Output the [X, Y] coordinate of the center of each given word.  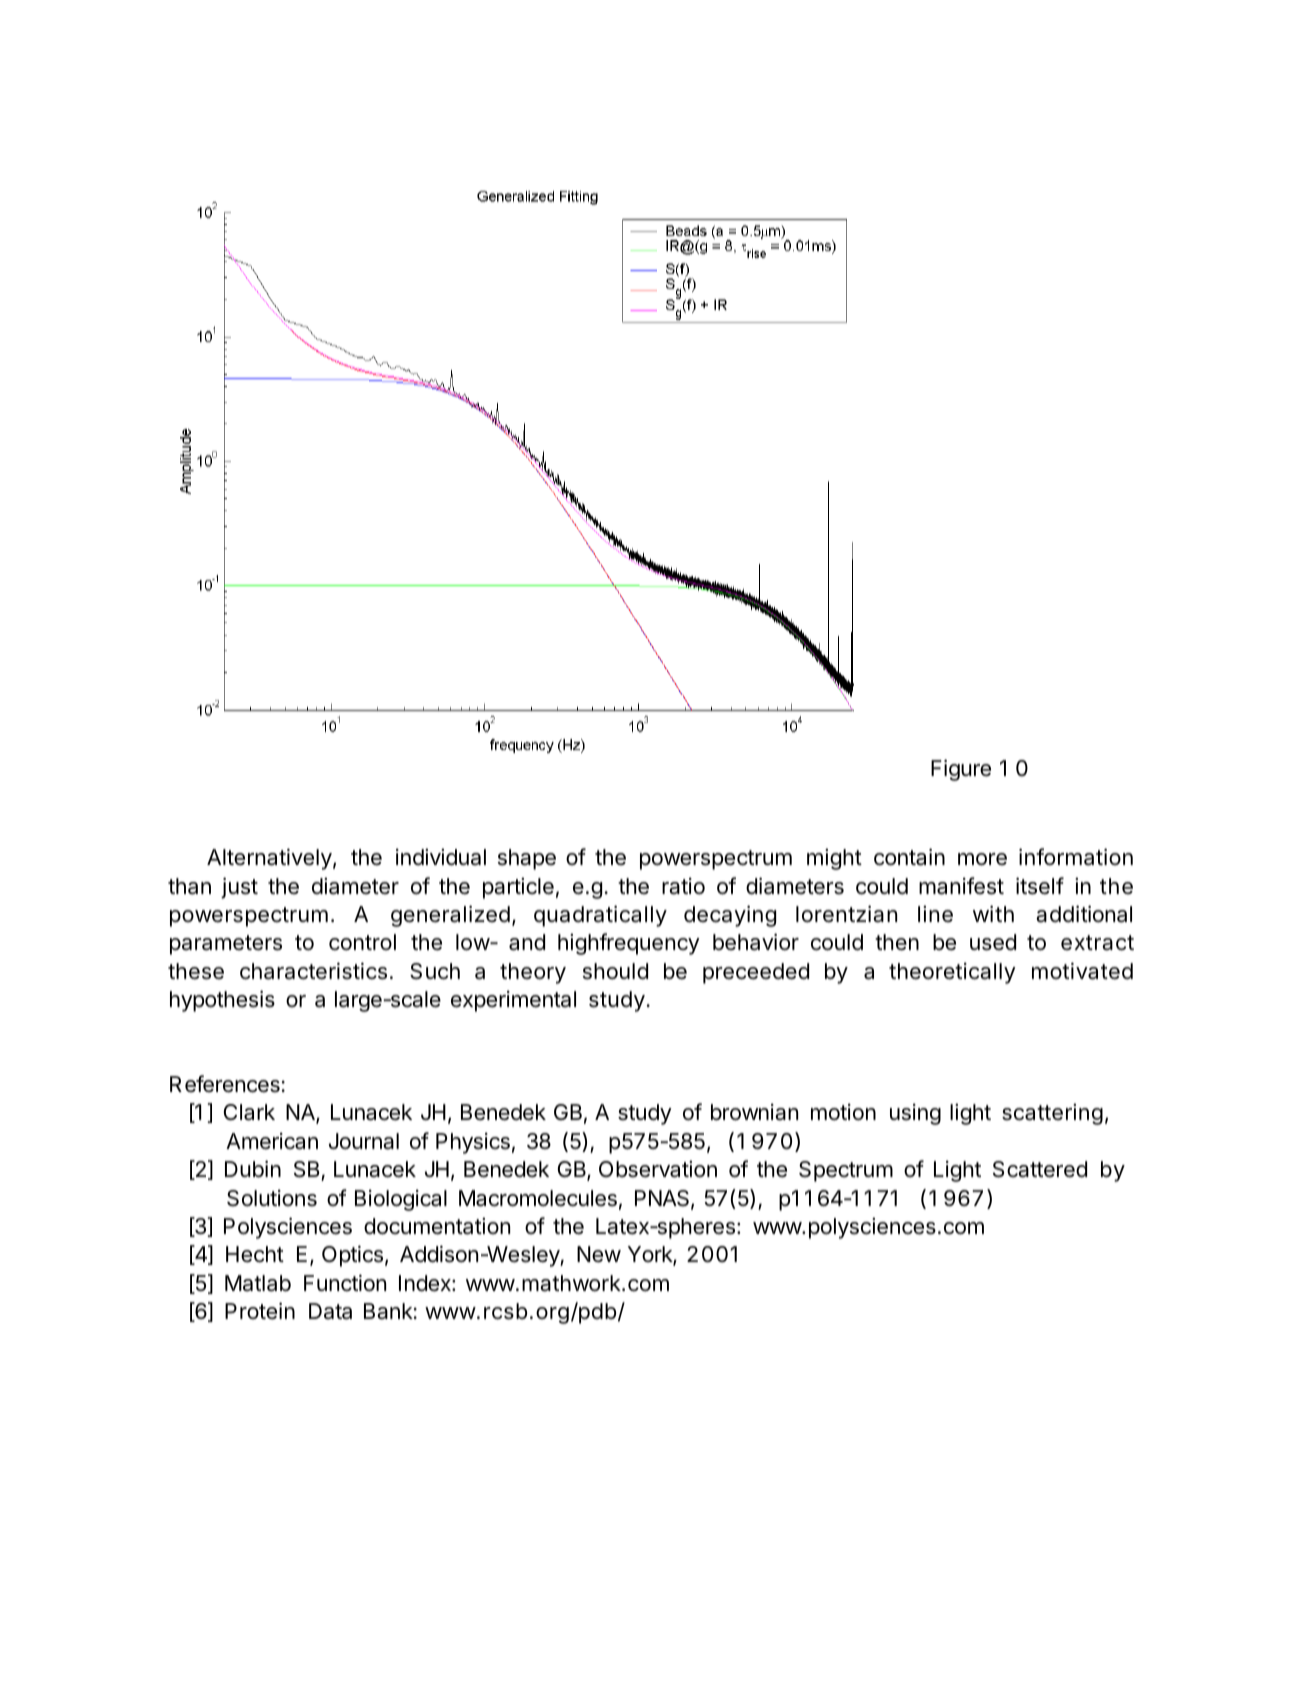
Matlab [258, 1283]
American [272, 1141]
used [993, 942]
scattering [1052, 1114]
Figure [961, 770]
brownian [754, 1112]
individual [441, 857]
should [615, 971]
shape [527, 859]
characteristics [313, 971]
